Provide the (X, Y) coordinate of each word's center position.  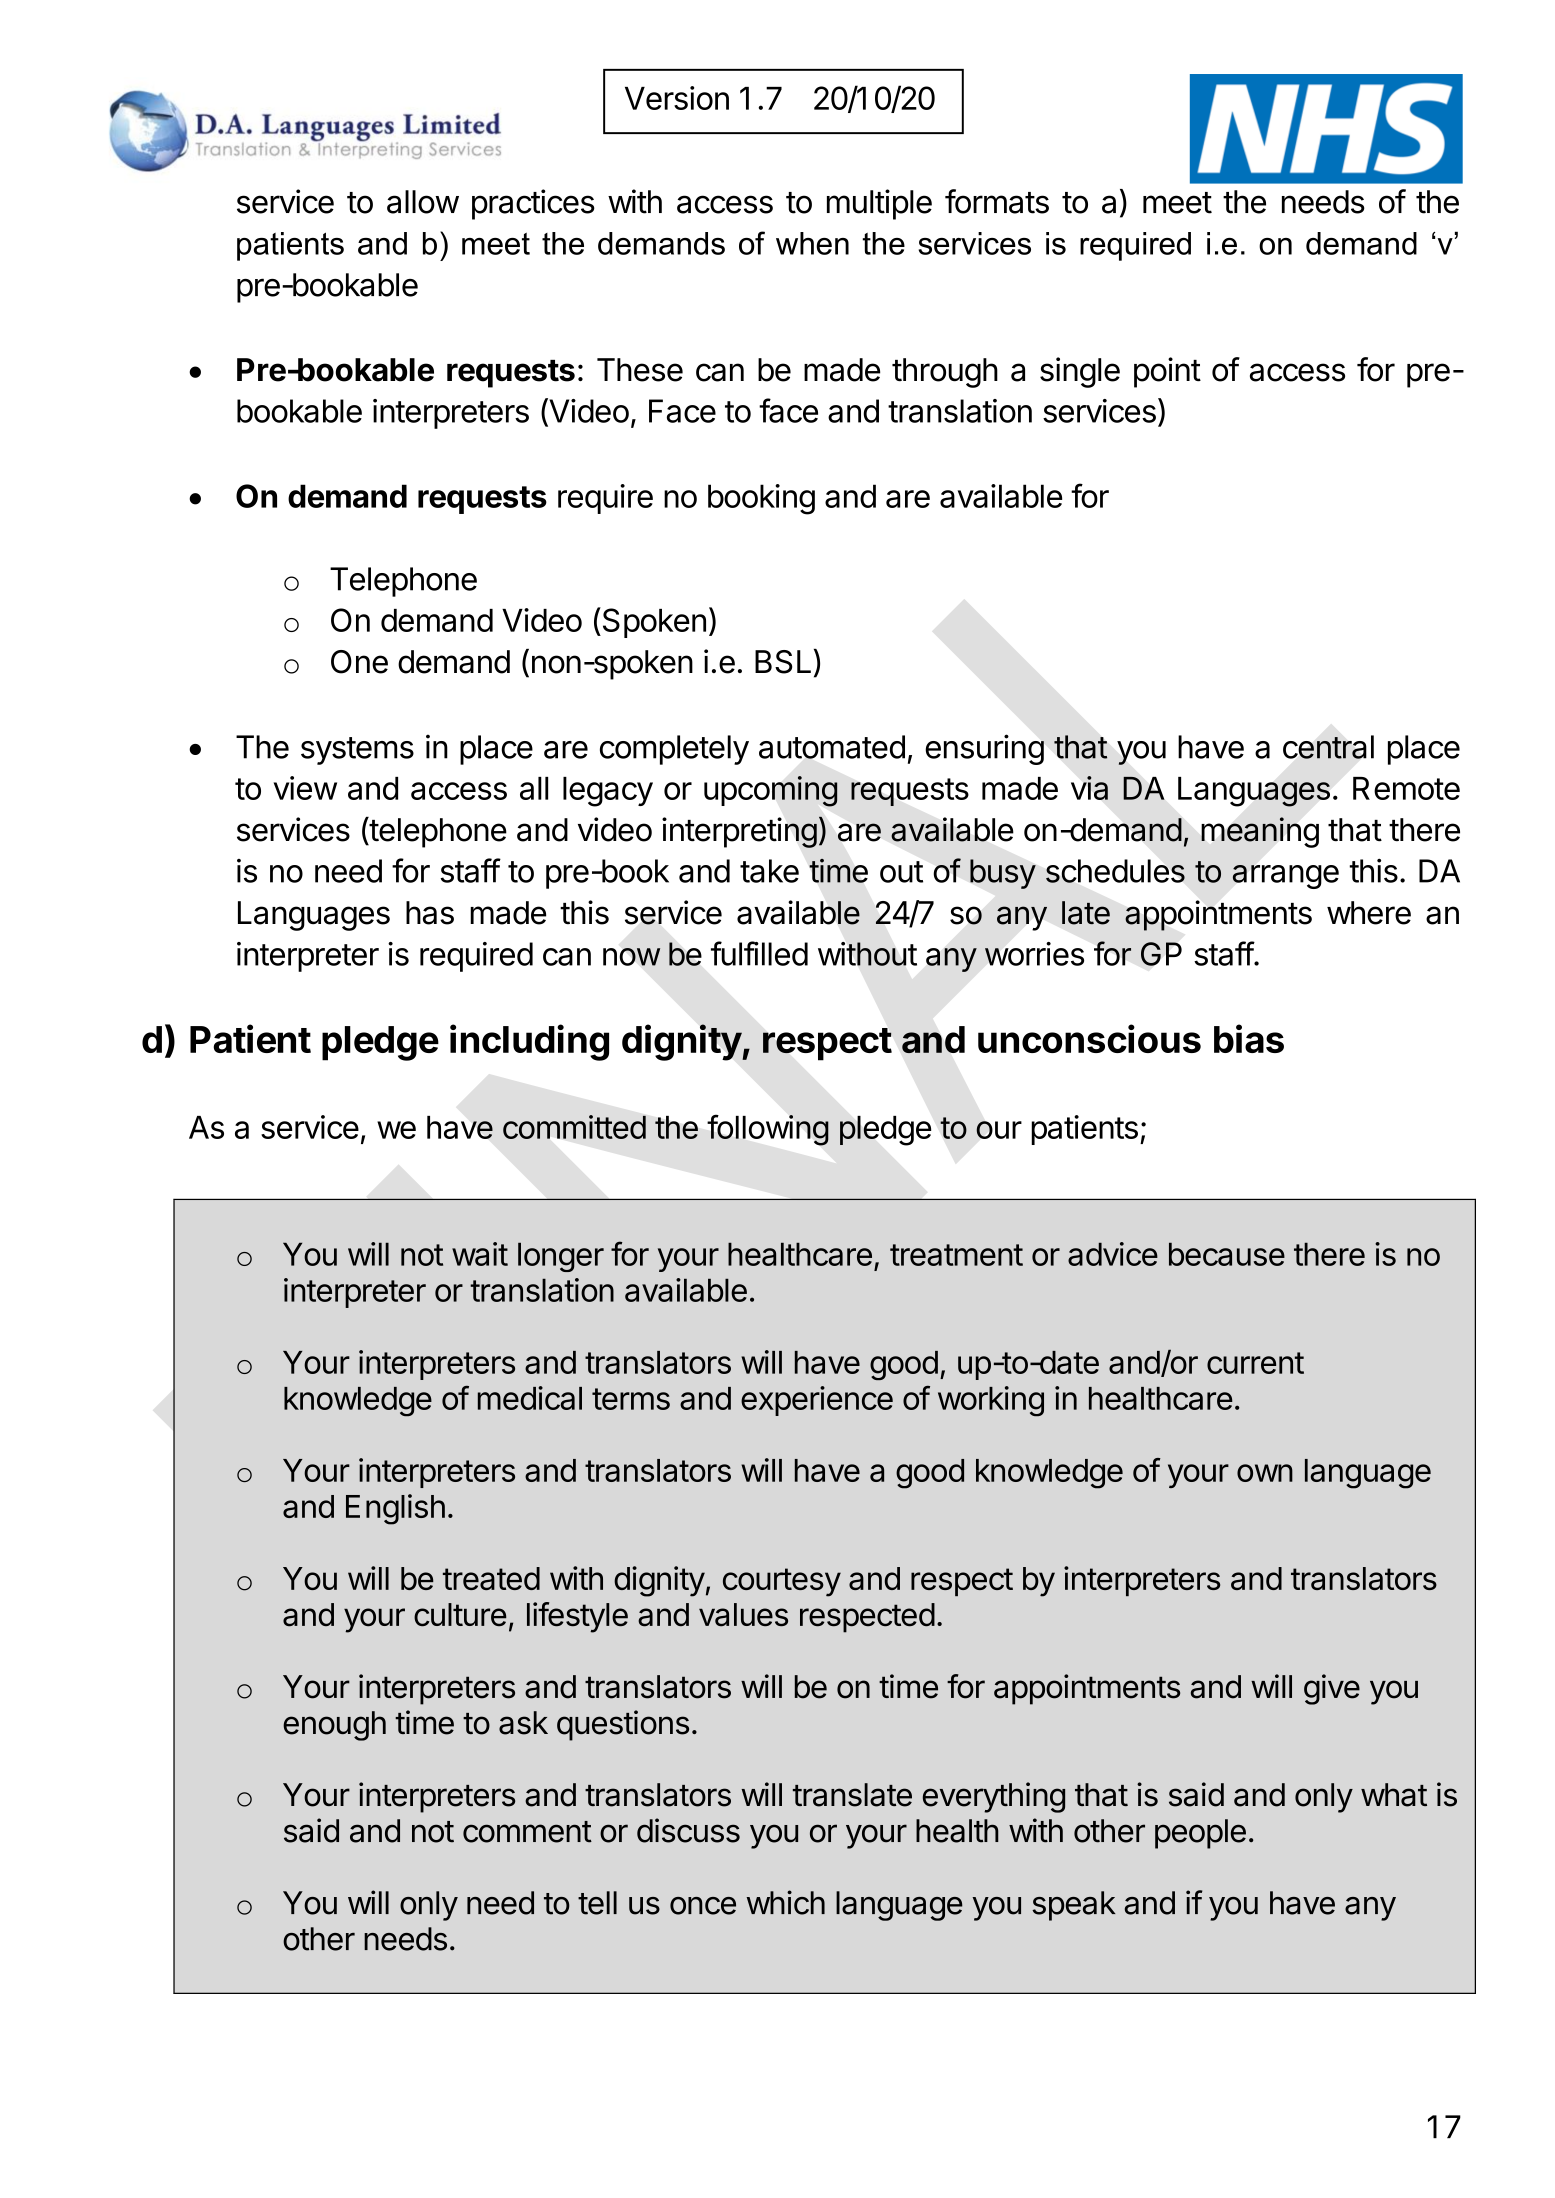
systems (357, 751)
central (1328, 747)
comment (527, 1832)
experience (817, 1401)
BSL (783, 662)
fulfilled (759, 953)
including (529, 1042)
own (1265, 1473)
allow (423, 202)
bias (1249, 1038)
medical (530, 1398)
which (786, 1902)
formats (997, 201)
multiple (879, 204)
